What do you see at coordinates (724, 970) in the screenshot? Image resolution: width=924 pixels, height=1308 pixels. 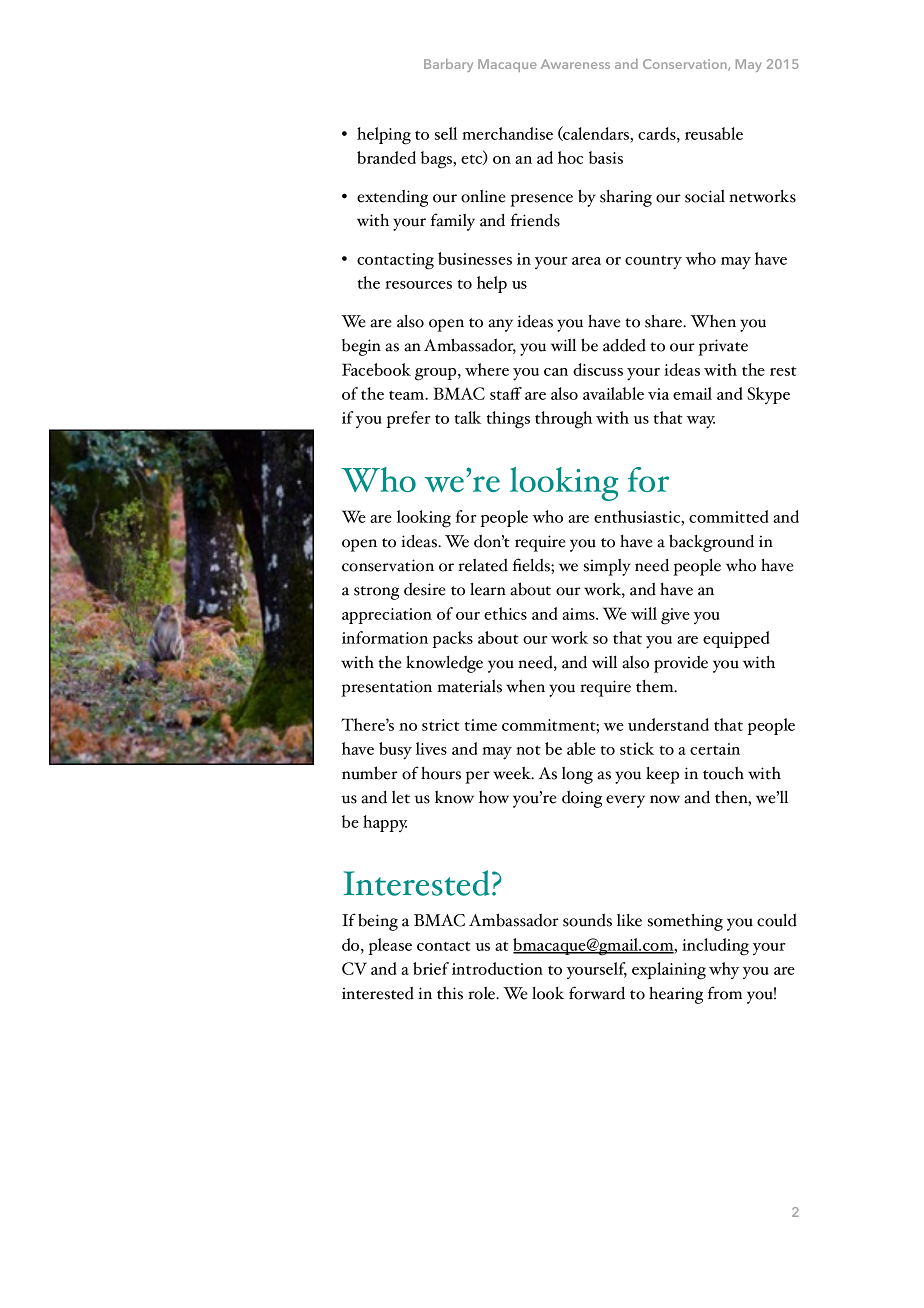 I see `why` at bounding box center [724, 970].
